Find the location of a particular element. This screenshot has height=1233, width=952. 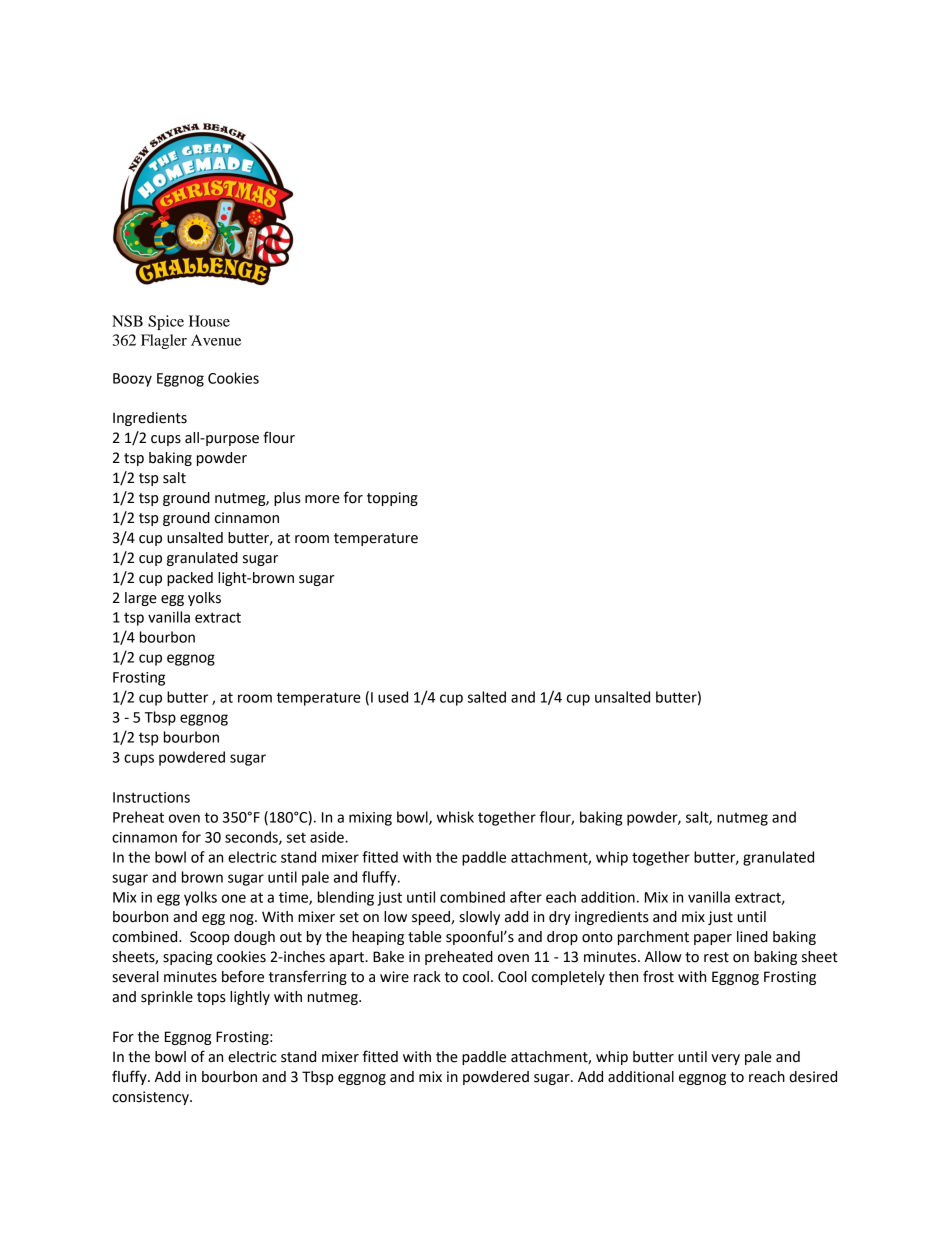

rack is located at coordinates (427, 977).
